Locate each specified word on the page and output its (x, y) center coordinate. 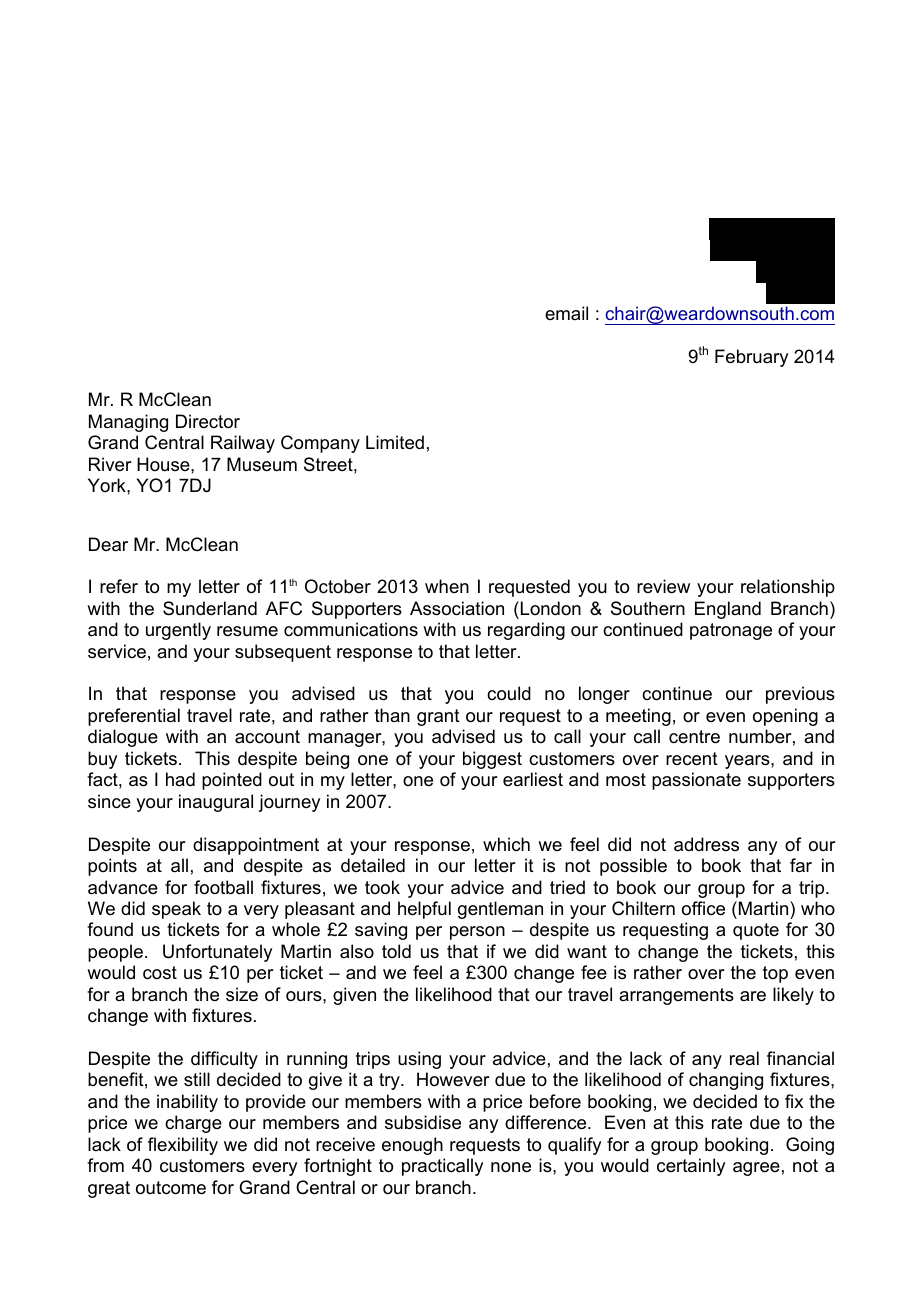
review (663, 586)
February (751, 358)
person (477, 933)
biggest (492, 760)
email (566, 313)
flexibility (183, 1146)
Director (208, 421)
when (447, 586)
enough (412, 1146)
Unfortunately (217, 953)
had (180, 779)
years (748, 762)
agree (756, 1169)
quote (756, 931)
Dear (108, 544)
